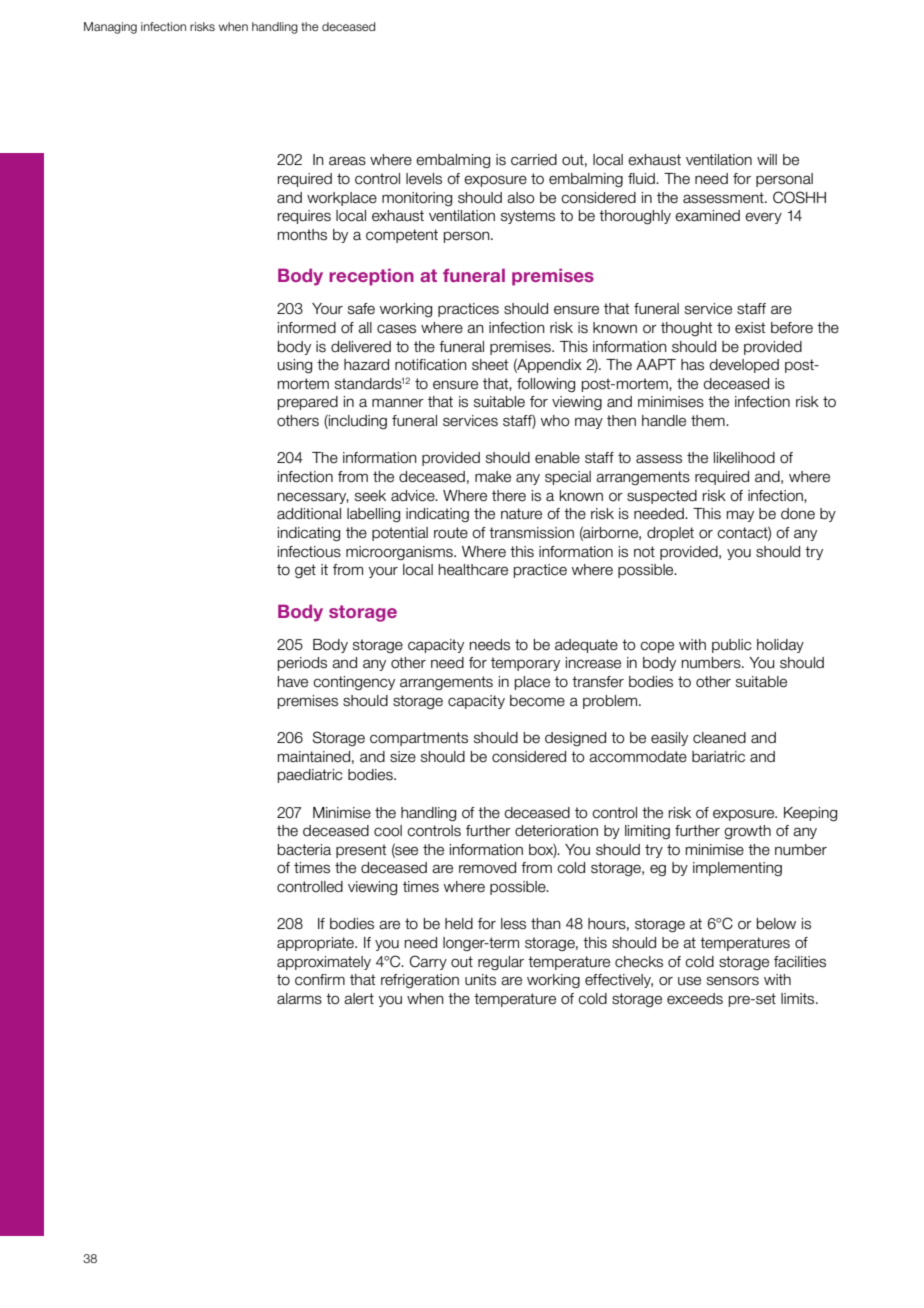  Describe the element at coordinates (480, 980) in the screenshot. I see `units` at that location.
